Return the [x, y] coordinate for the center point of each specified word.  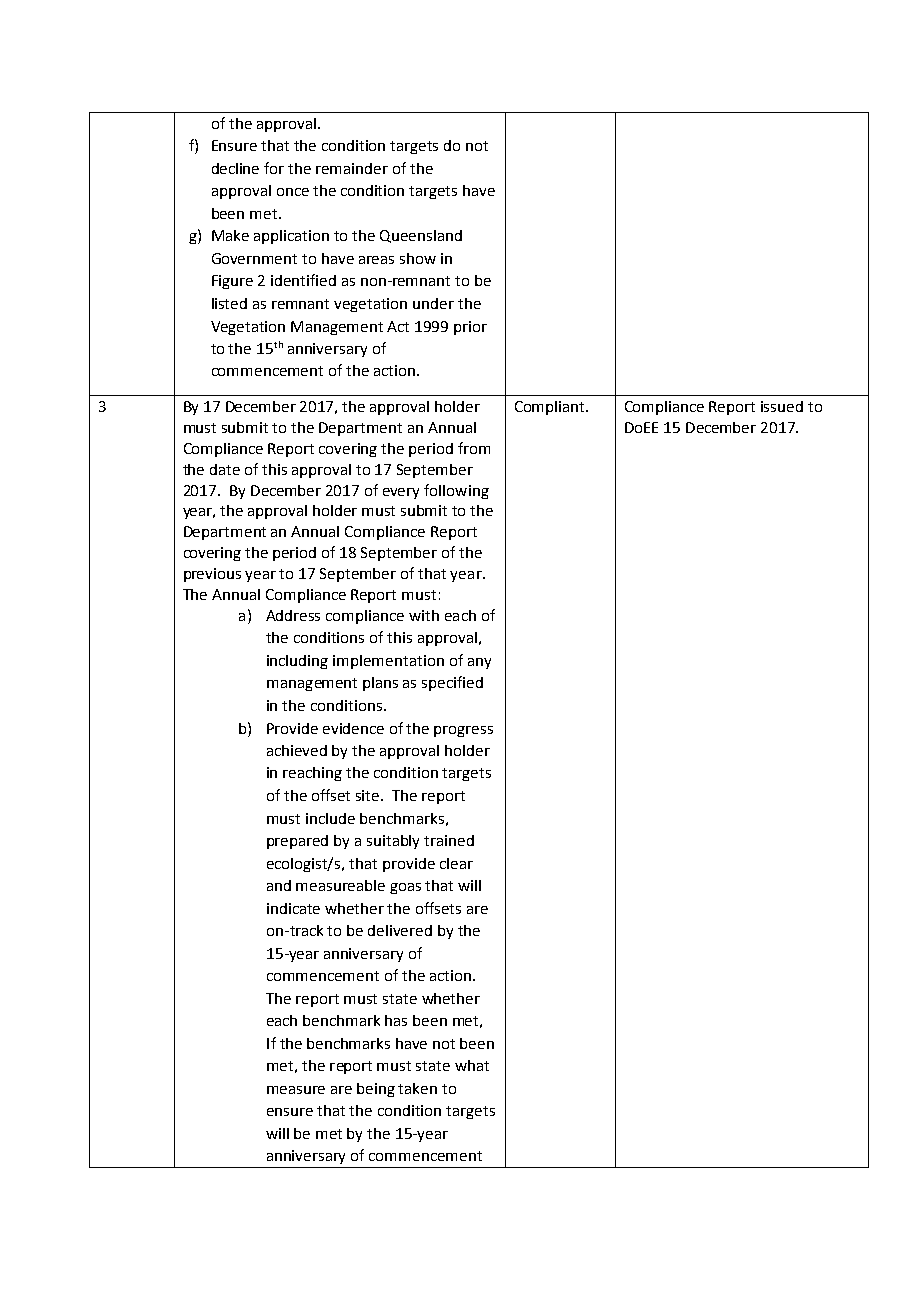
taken [417, 1088]
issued [782, 406]
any [479, 663]
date [225, 469]
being [376, 1090]
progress [463, 731]
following [456, 491]
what [472, 1065]
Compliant [551, 408]
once [293, 192]
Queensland [421, 236]
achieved [297, 750]
